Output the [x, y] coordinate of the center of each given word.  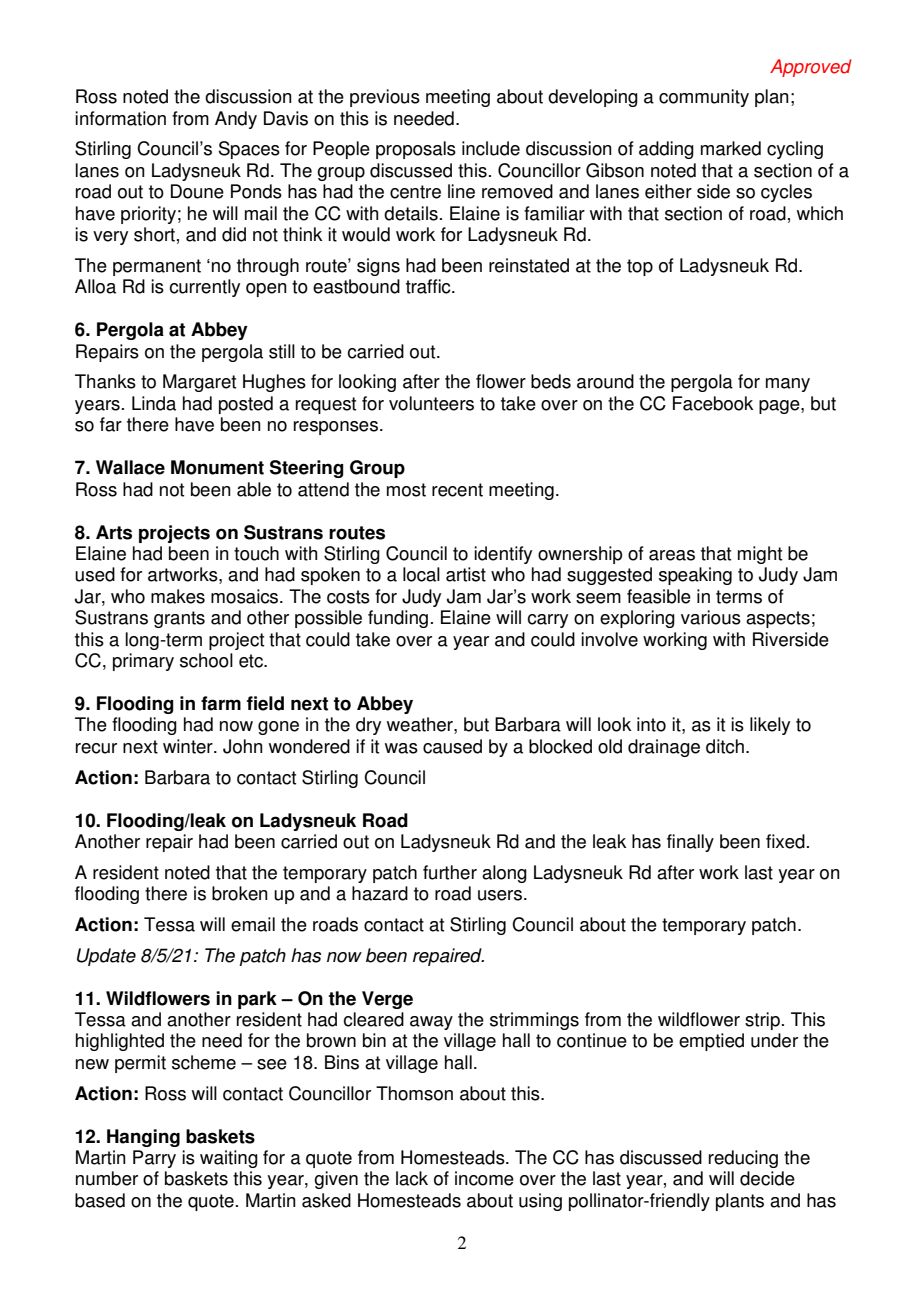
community [704, 98]
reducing [743, 1159]
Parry [154, 1159]
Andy [236, 120]
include [491, 148]
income [484, 1178]
